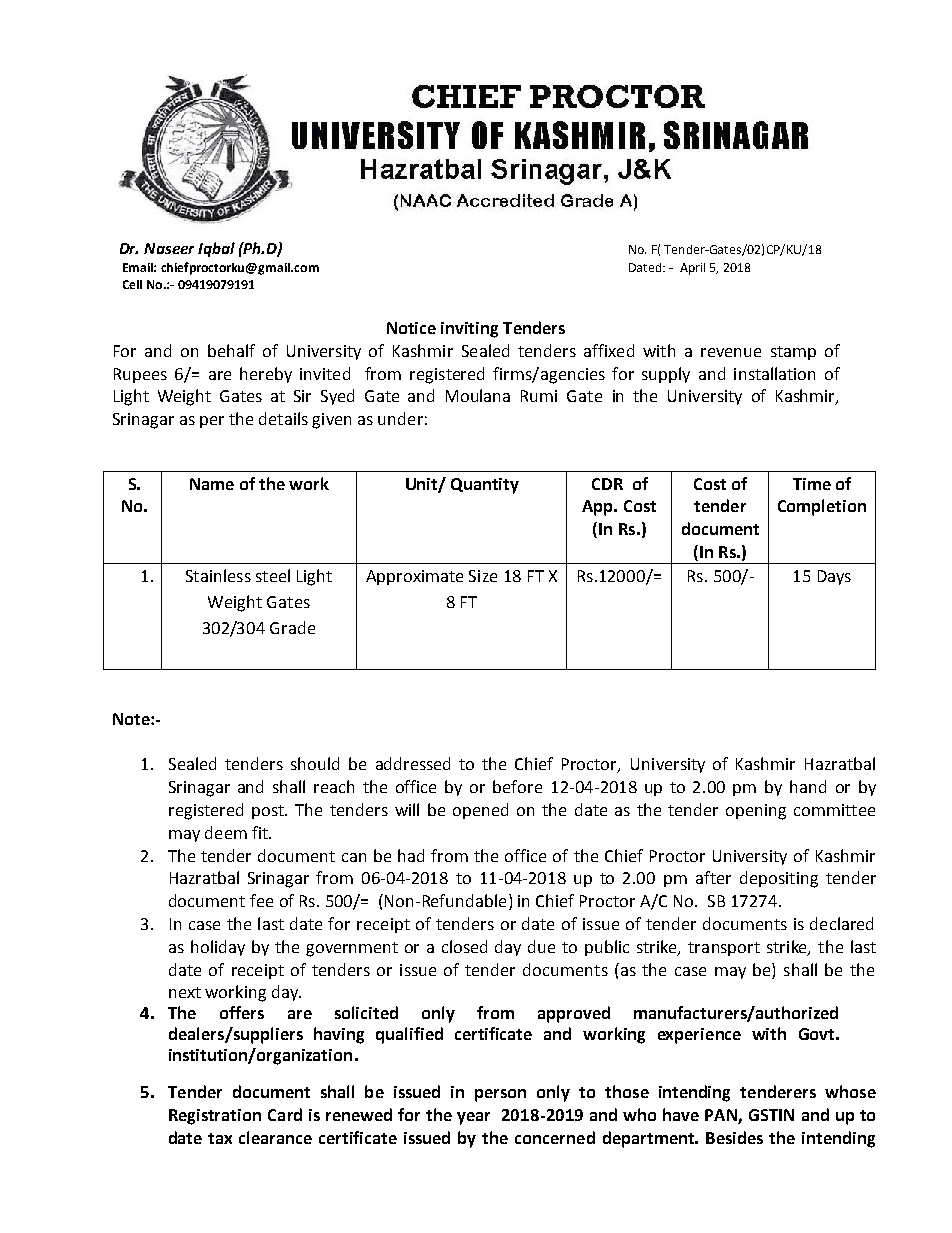 This page has height=1233, width=952. What do you see at coordinates (292, 627) in the page?
I see `Grade` at bounding box center [292, 627].
